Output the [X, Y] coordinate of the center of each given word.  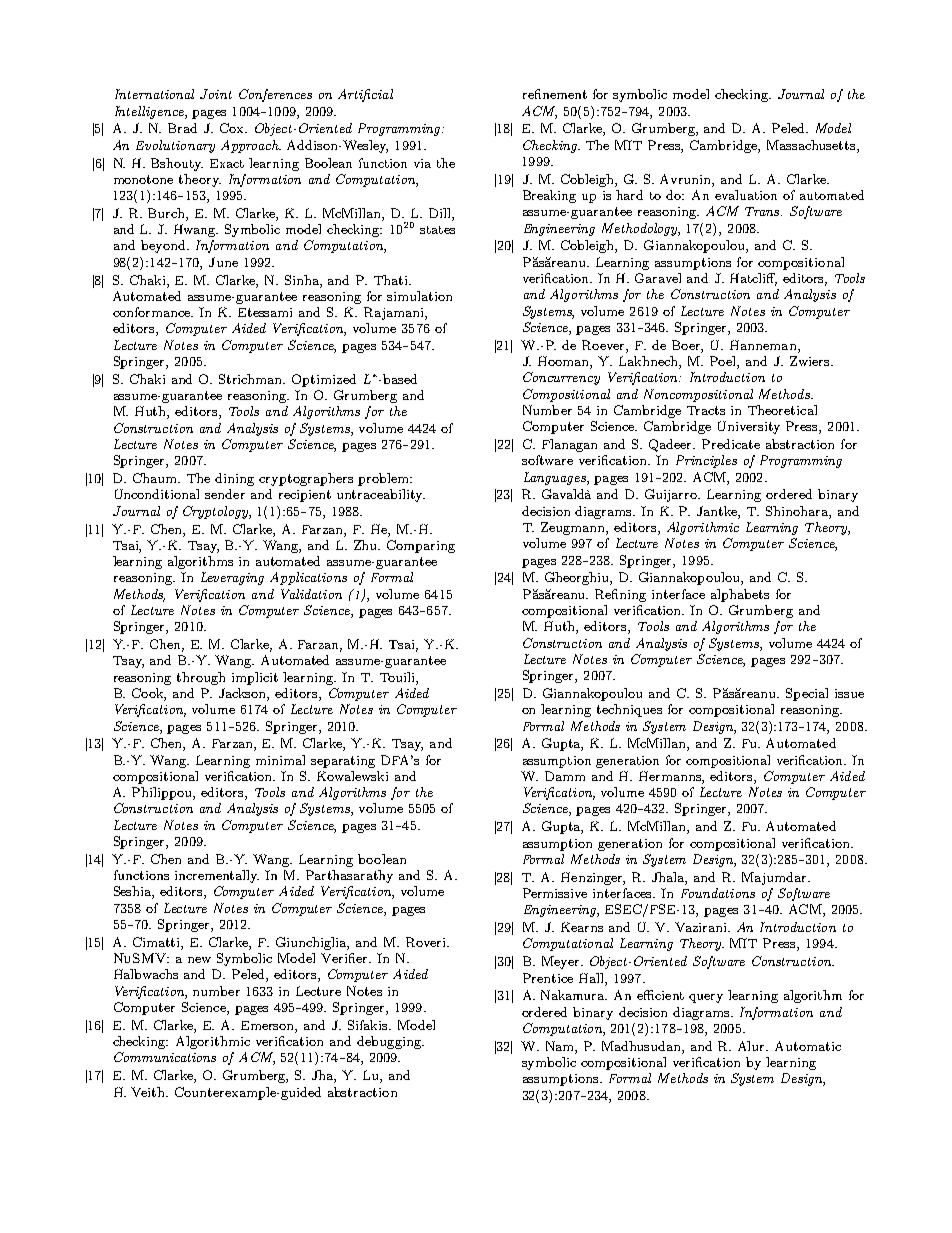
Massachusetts [812, 145]
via [422, 163]
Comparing [421, 546]
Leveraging [232, 578]
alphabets [740, 595]
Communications [165, 1057]
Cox [233, 128]
